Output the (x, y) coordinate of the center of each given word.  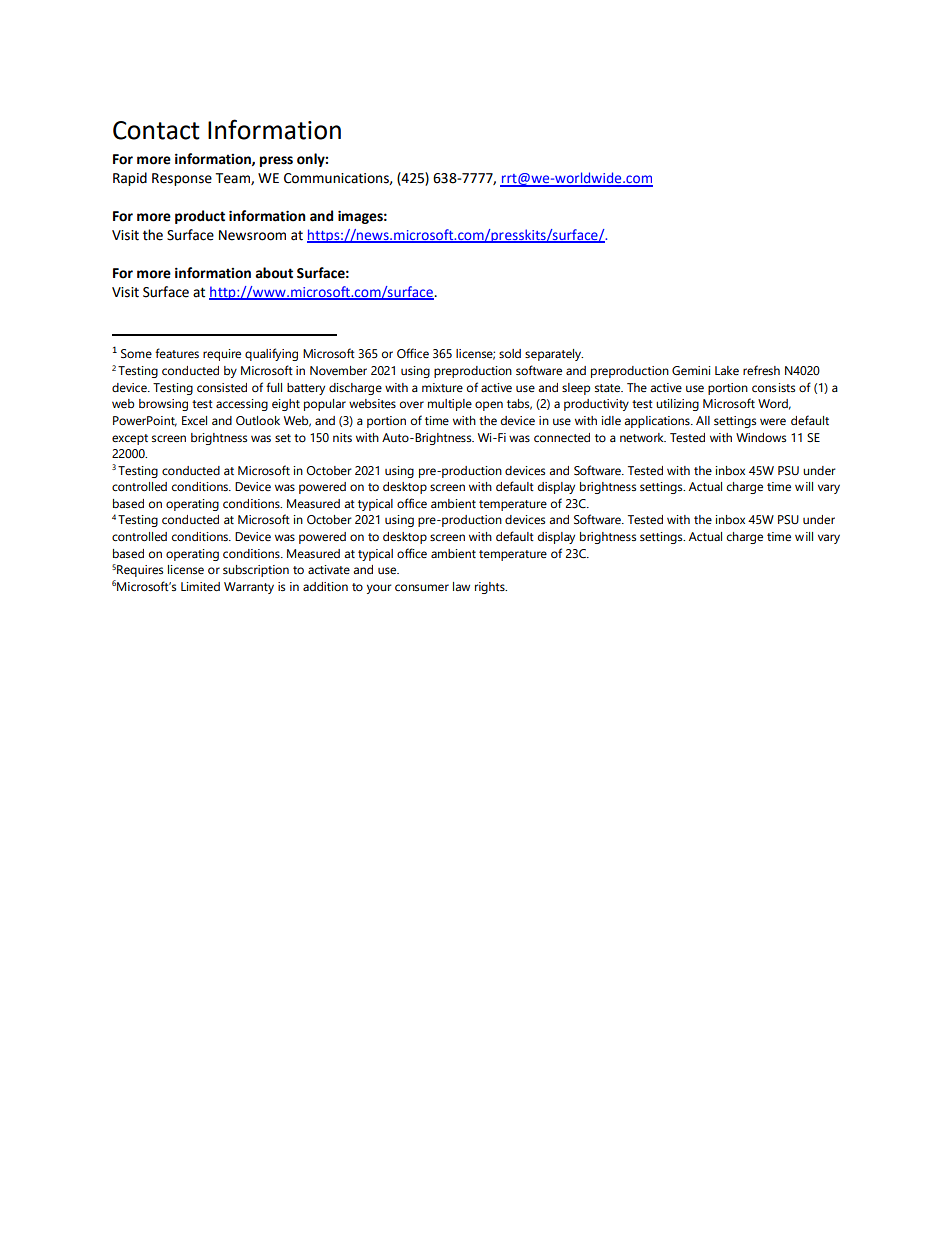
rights (491, 588)
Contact (156, 130)
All (703, 420)
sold (510, 353)
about (274, 273)
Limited (200, 586)
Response (182, 179)
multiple (450, 405)
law (461, 586)
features (177, 353)
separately (554, 355)
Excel (194, 420)
